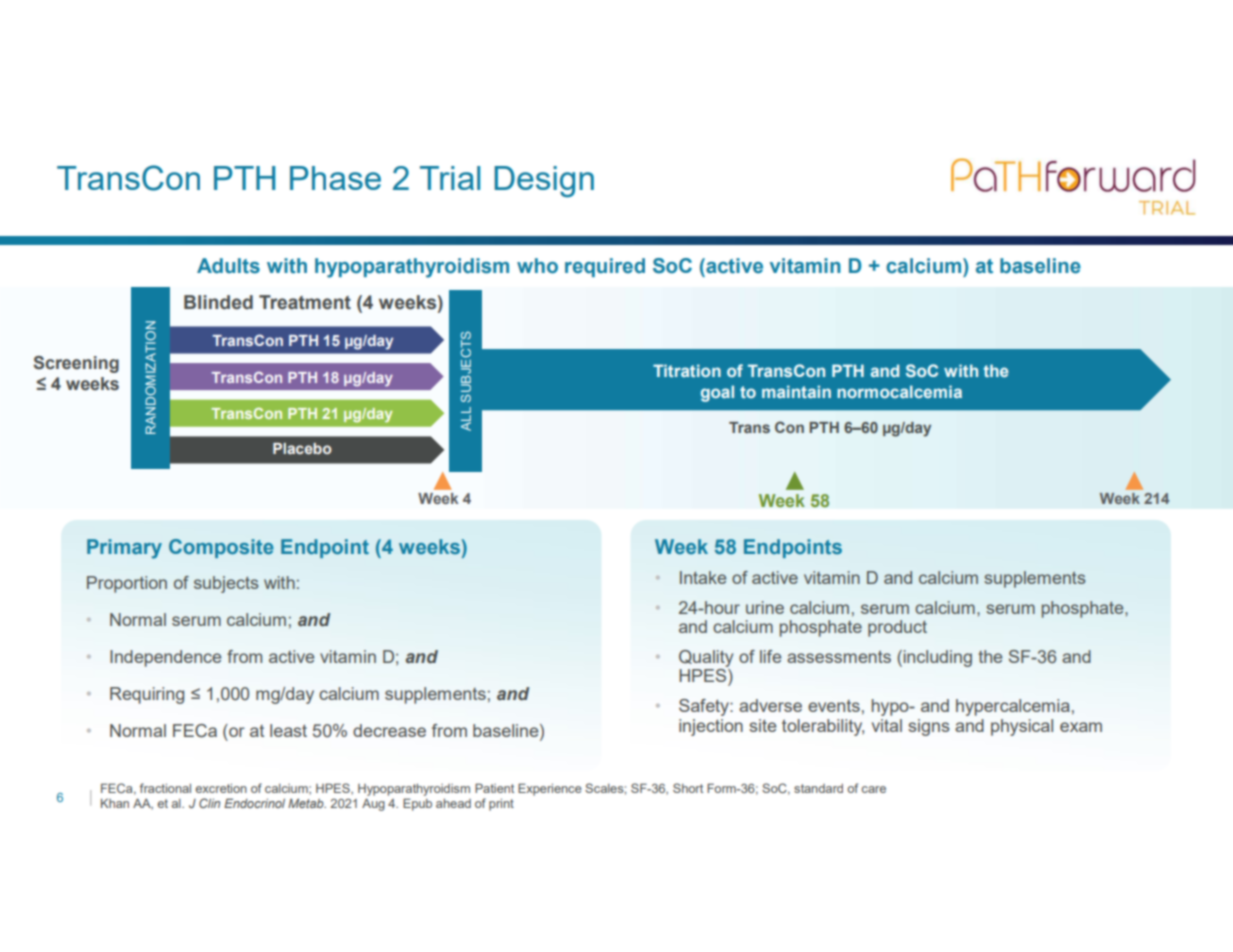 This page has width=1233, height=952. Describe the element at coordinates (544, 182) in the page. I see `Design` at that location.
